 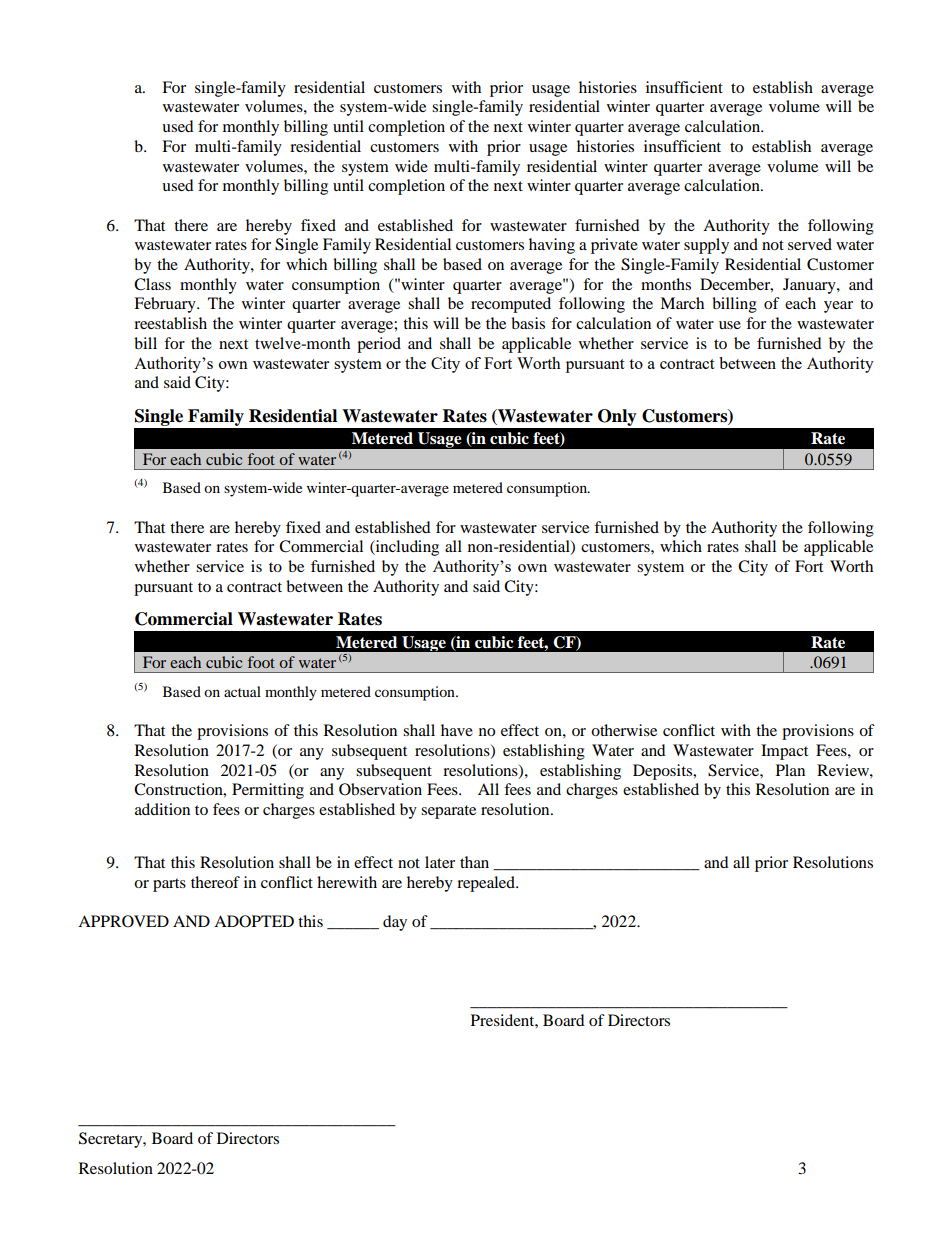 I want to click on repealed, so click(x=487, y=884).
